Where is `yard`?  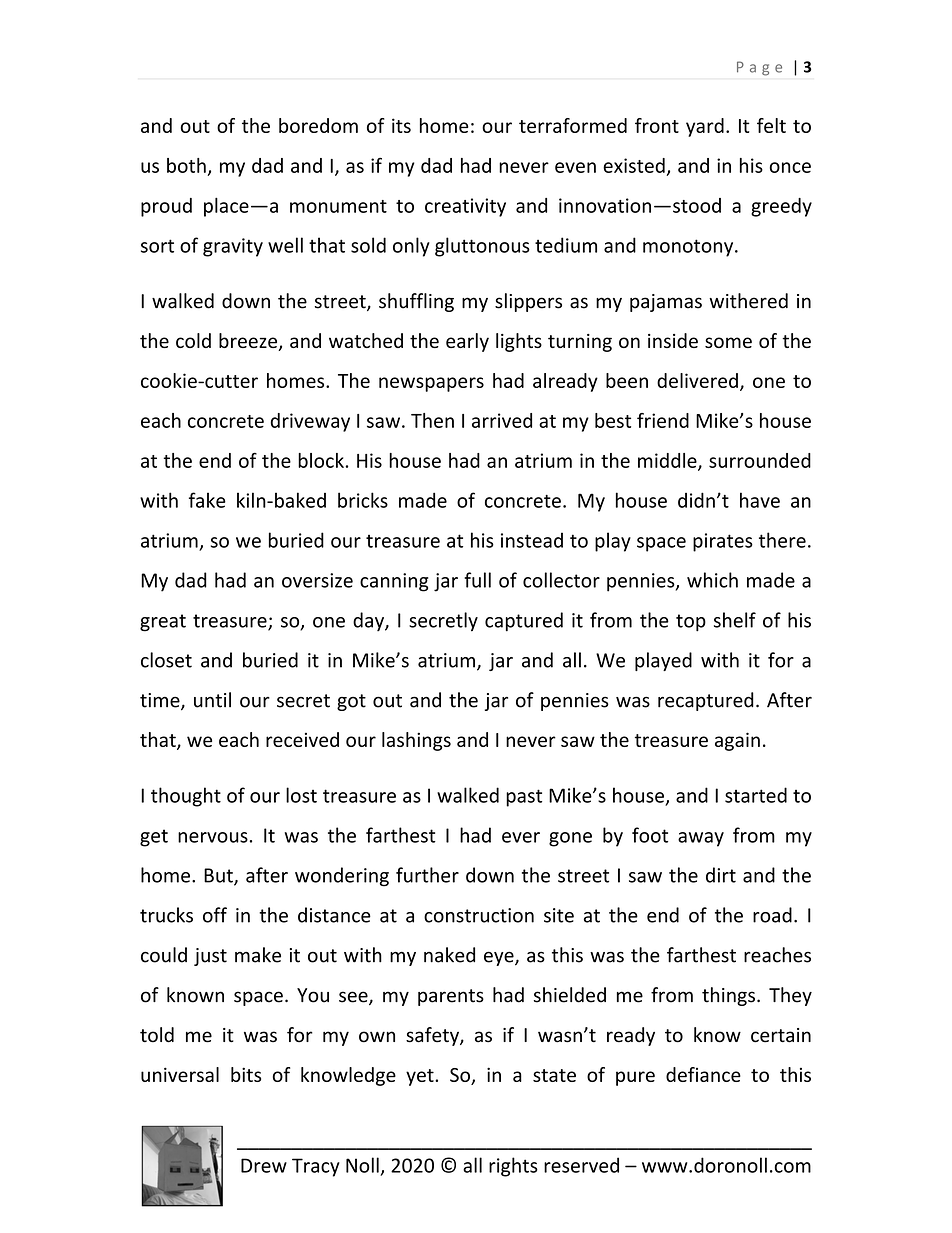 yard is located at coordinates (705, 127).
